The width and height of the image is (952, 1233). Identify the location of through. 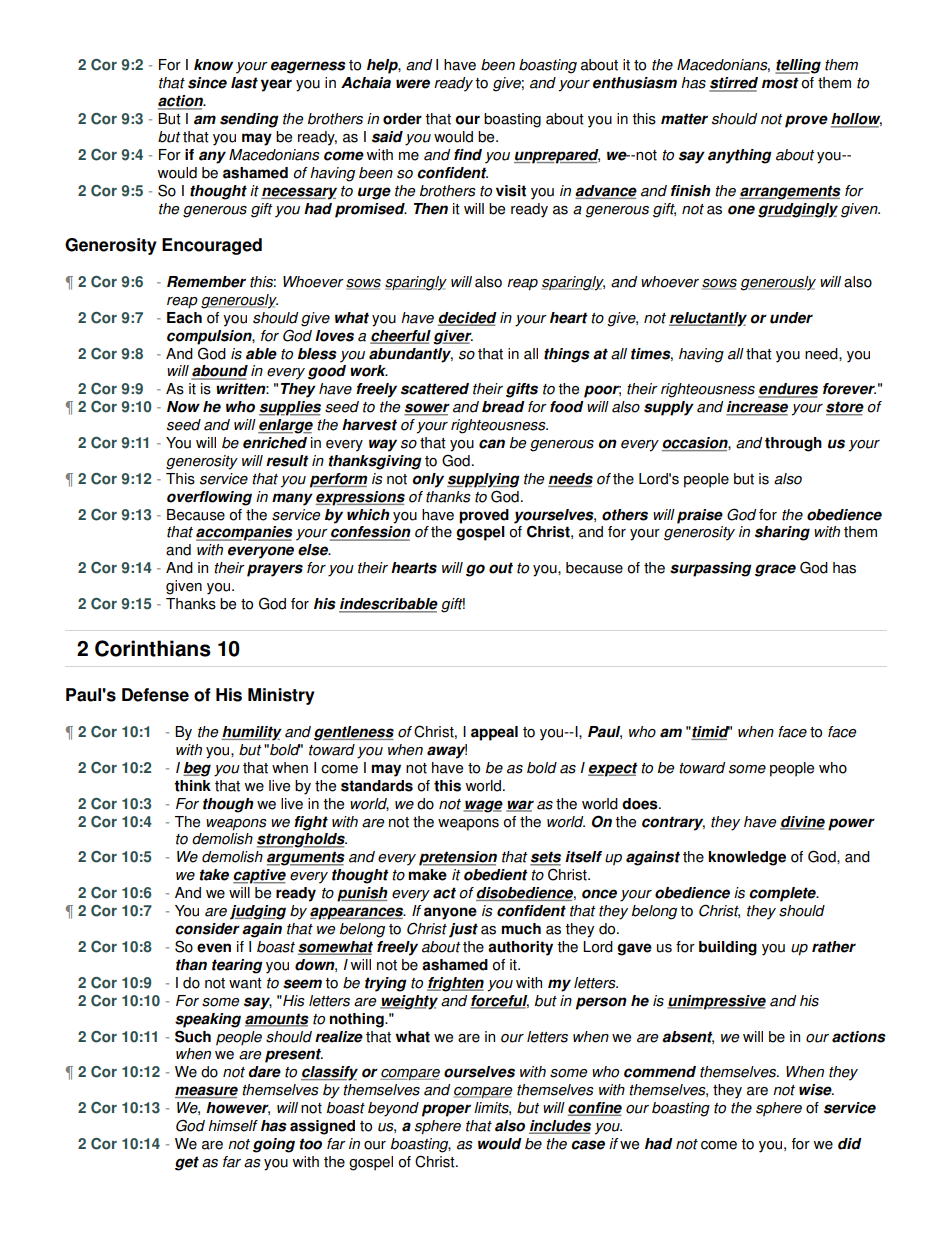
(793, 444).
